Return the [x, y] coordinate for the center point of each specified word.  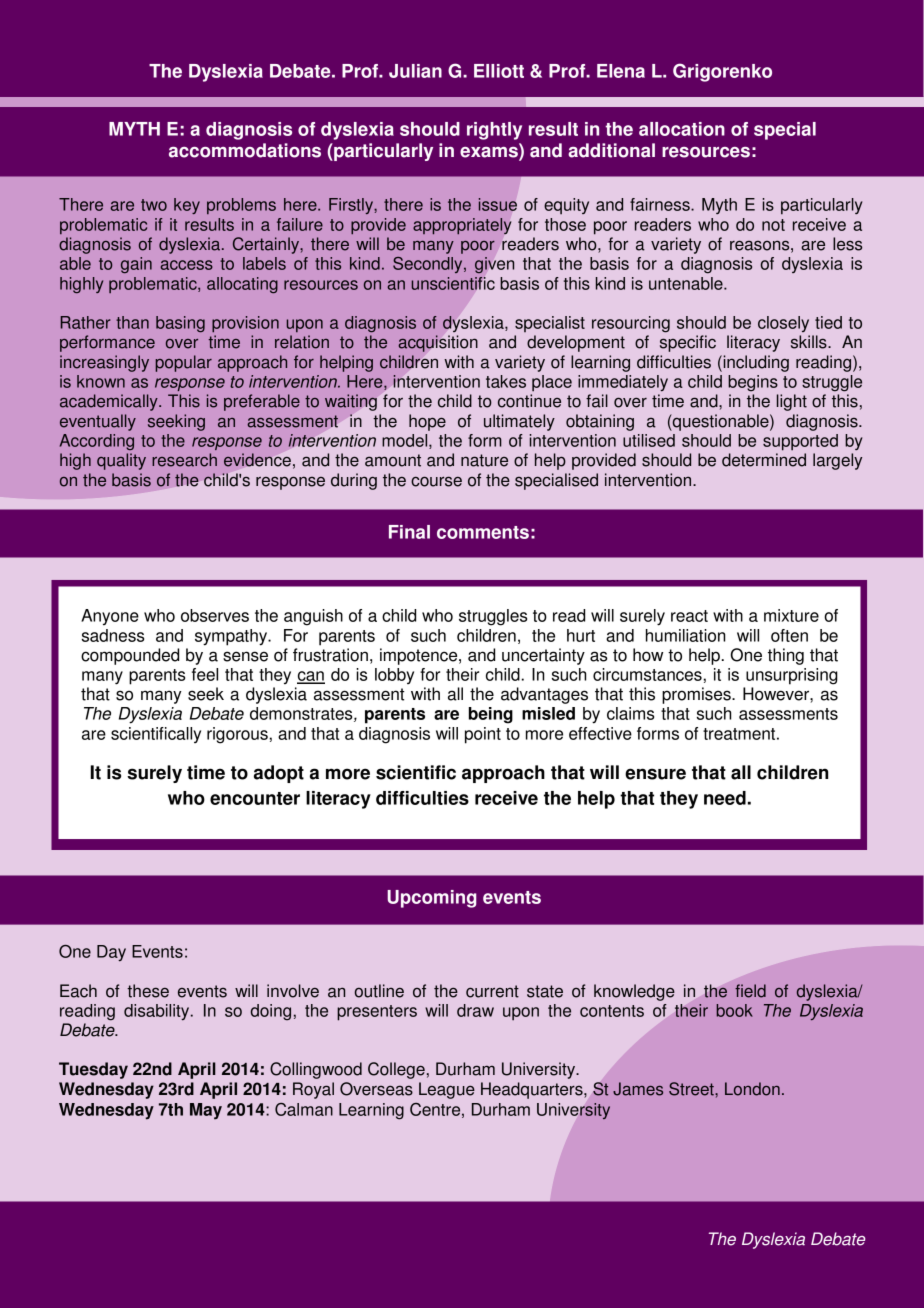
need [725, 798]
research [184, 460]
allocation [682, 129]
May [206, 1111]
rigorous [238, 735]
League [447, 1090]
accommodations [245, 150]
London [752, 1089]
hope [427, 422]
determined [764, 460]
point [483, 735]
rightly [494, 131]
